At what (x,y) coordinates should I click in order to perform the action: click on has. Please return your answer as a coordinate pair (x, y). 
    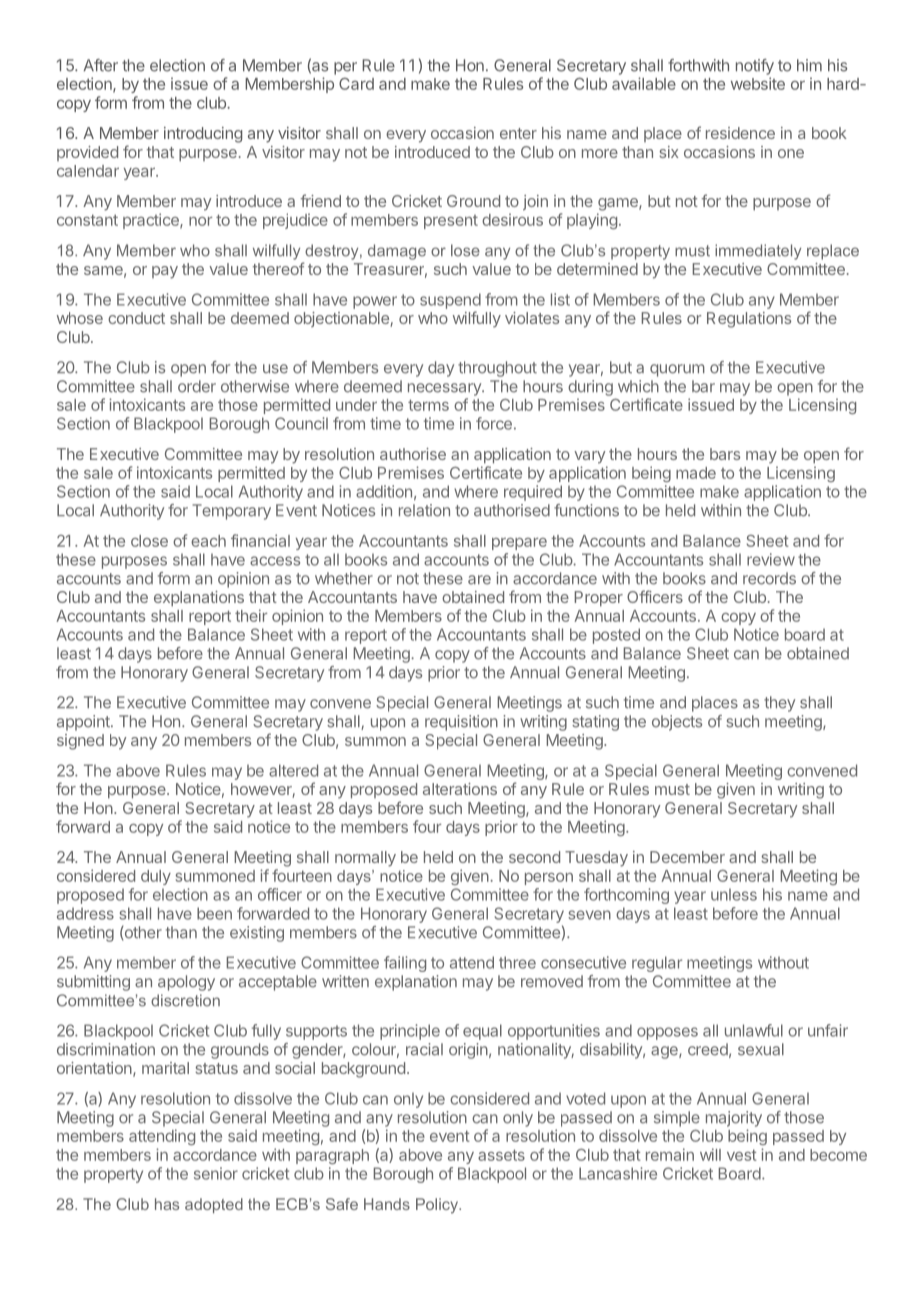
    Looking at the image, I should click on (167, 1204).
